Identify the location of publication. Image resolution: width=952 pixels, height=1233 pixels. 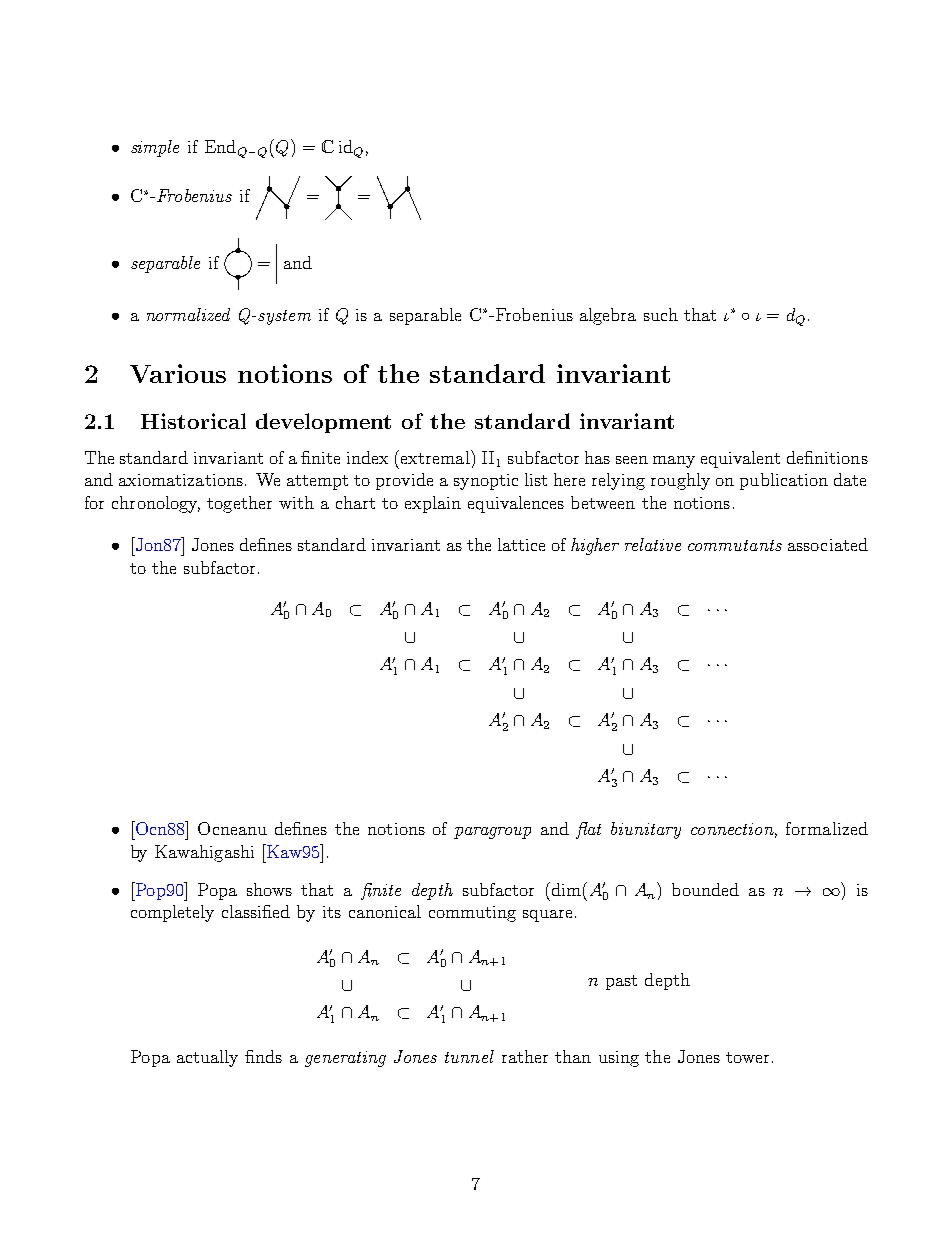
(784, 481).
